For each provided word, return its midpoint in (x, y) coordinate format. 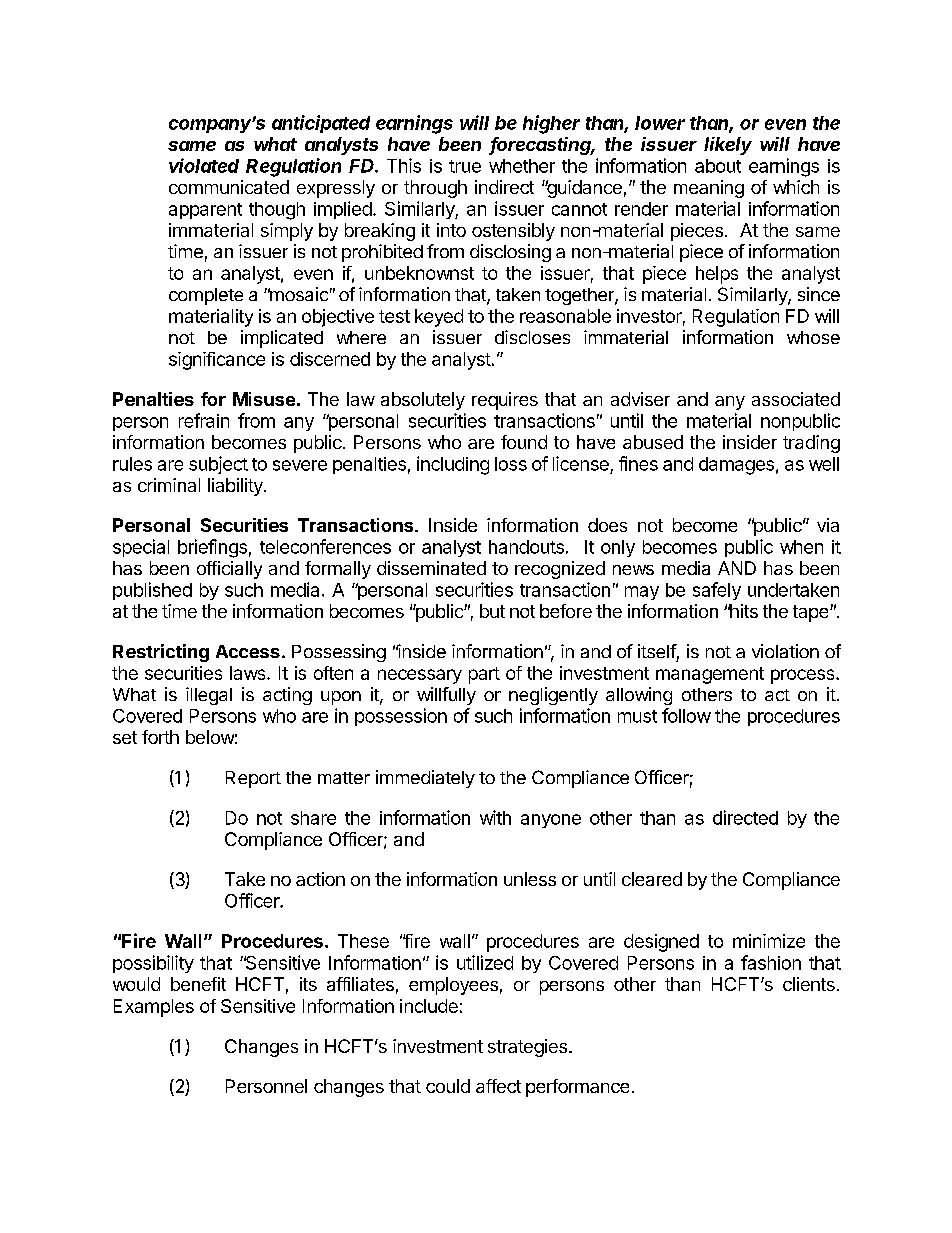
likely (728, 146)
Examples (154, 1008)
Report (253, 779)
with (495, 817)
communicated (229, 187)
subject (218, 465)
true (465, 166)
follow (686, 715)
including (453, 465)
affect (498, 1086)
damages (736, 466)
